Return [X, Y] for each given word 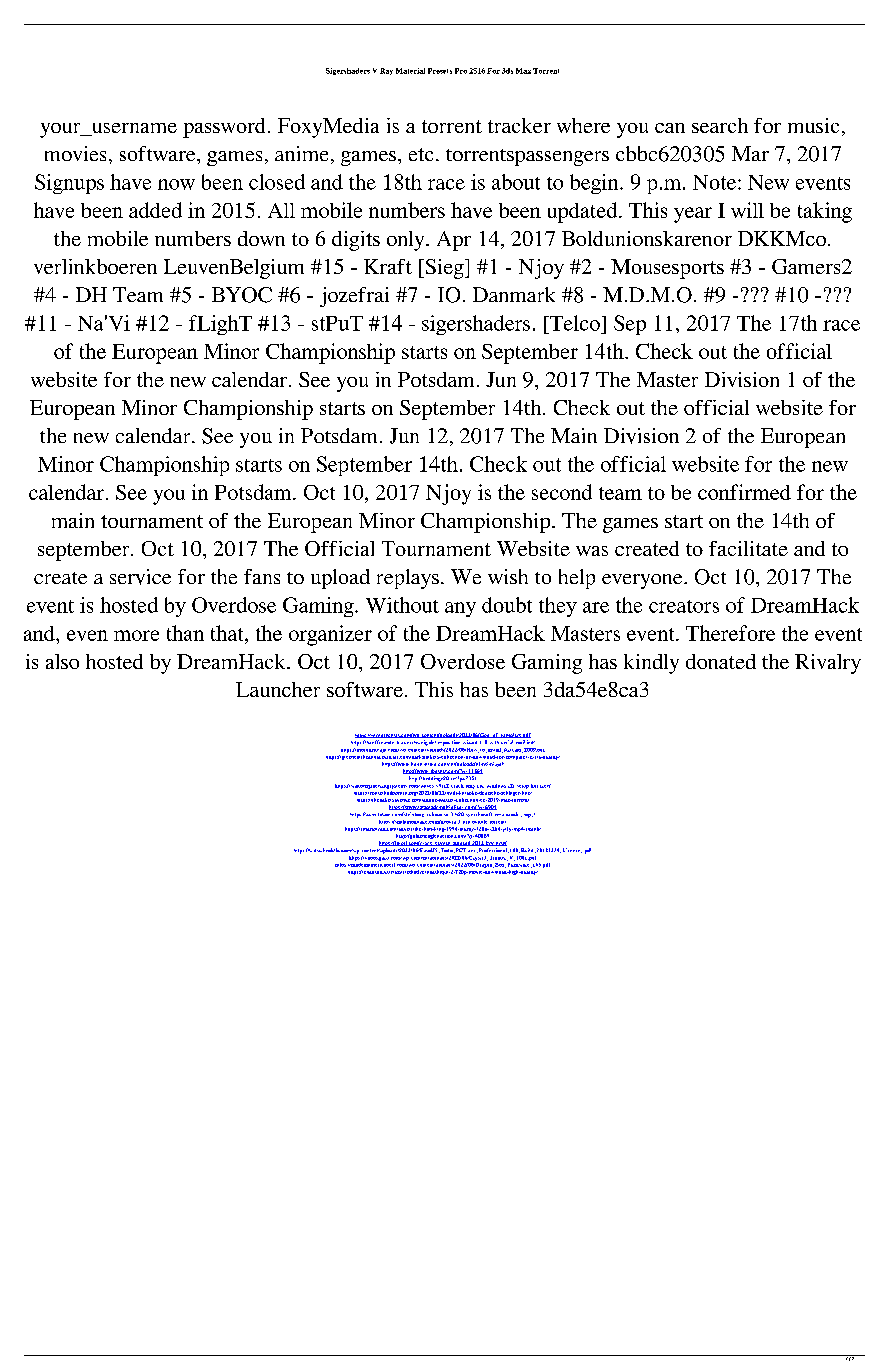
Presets [440, 71]
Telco [574, 323]
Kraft [388, 266]
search [720, 125]
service [140, 577]
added [155, 210]
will [747, 210]
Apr [454, 241]
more [136, 635]
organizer [330, 635]
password [224, 128]
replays [408, 579]
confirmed [744, 492]
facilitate [748, 548]
